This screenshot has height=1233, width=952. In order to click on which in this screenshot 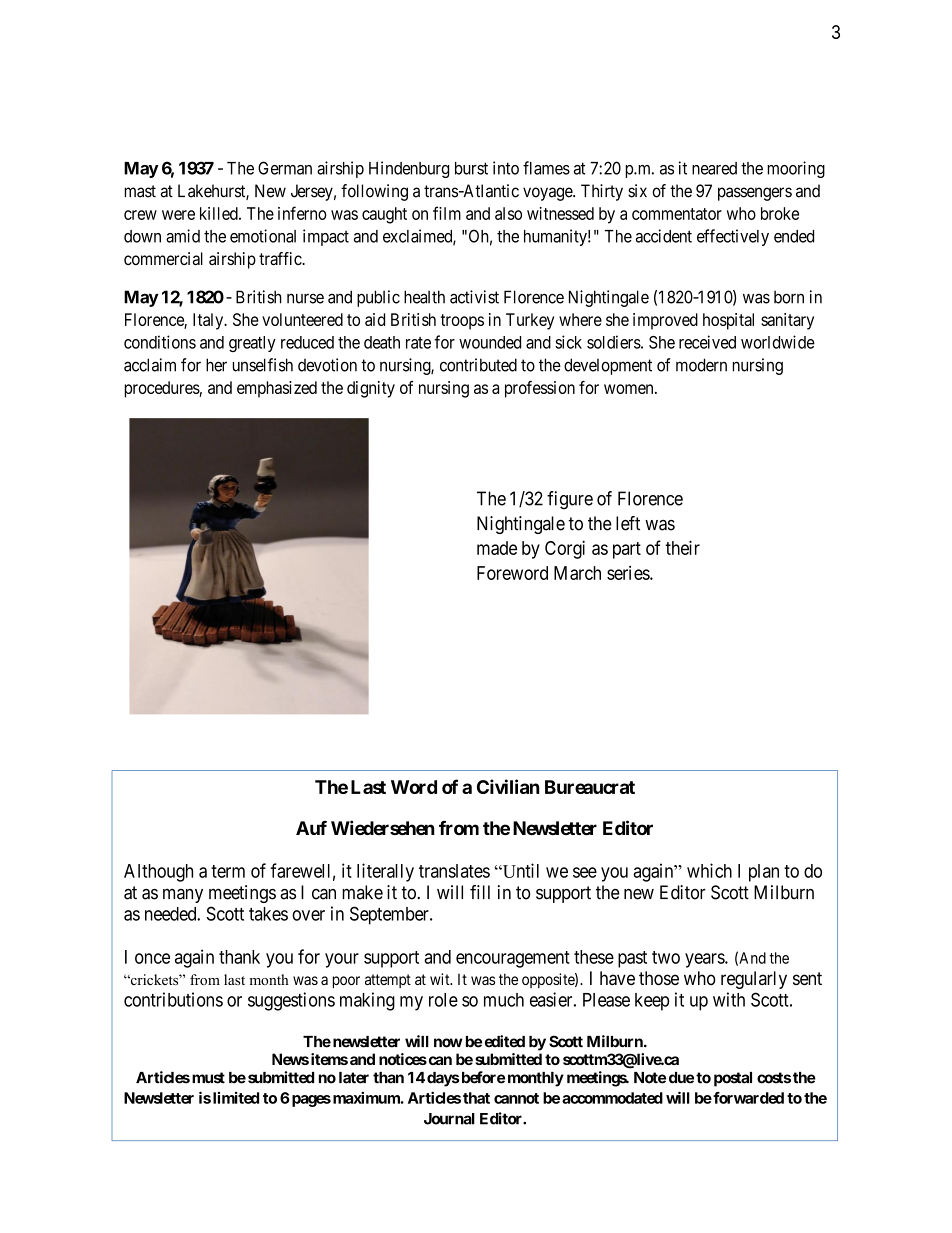, I will do `click(709, 870)`.
